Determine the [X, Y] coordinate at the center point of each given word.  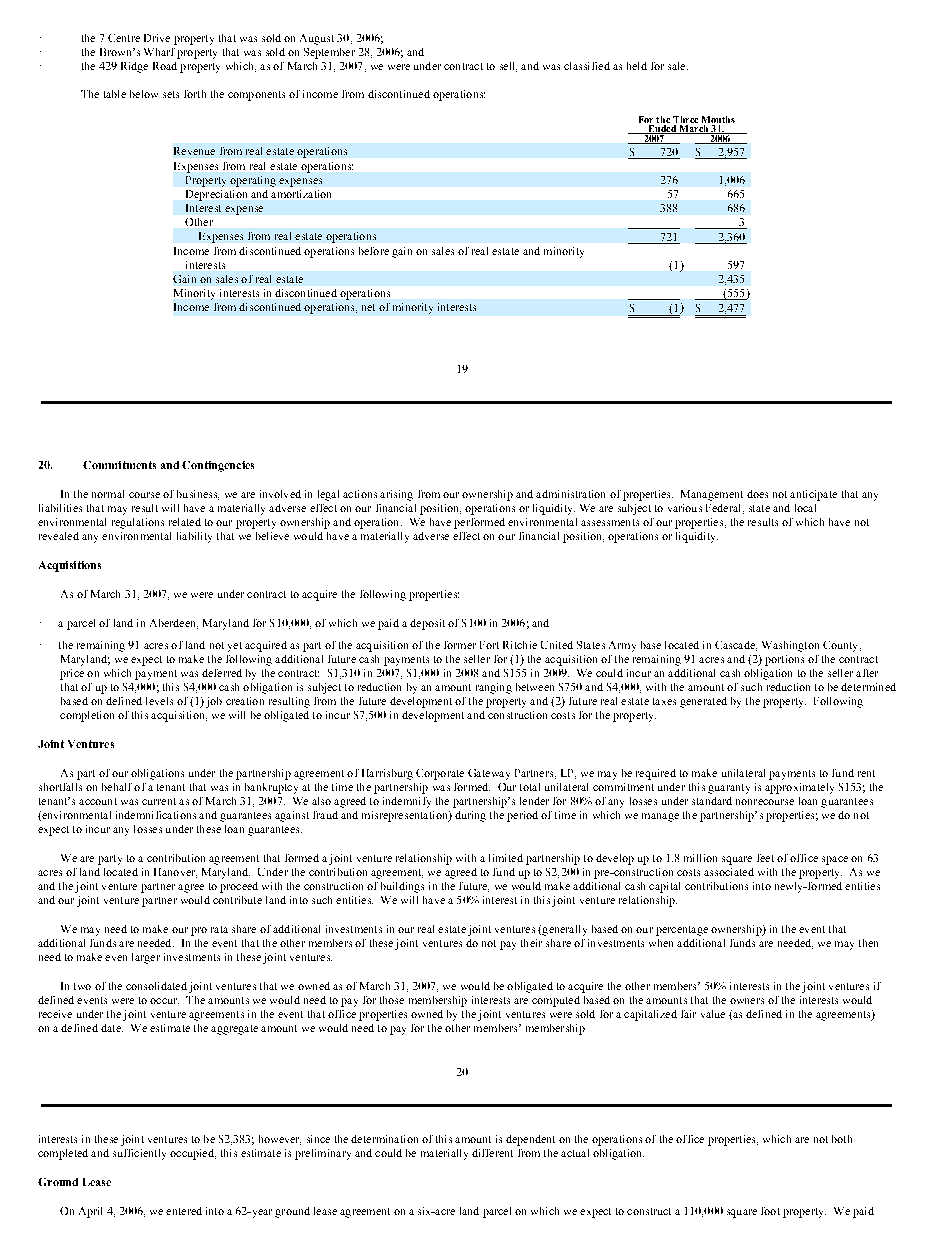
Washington [790, 646]
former [460, 645]
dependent [530, 1140]
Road [165, 66]
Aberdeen [174, 624]
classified [587, 66]
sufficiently [139, 1154]
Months [718, 119]
